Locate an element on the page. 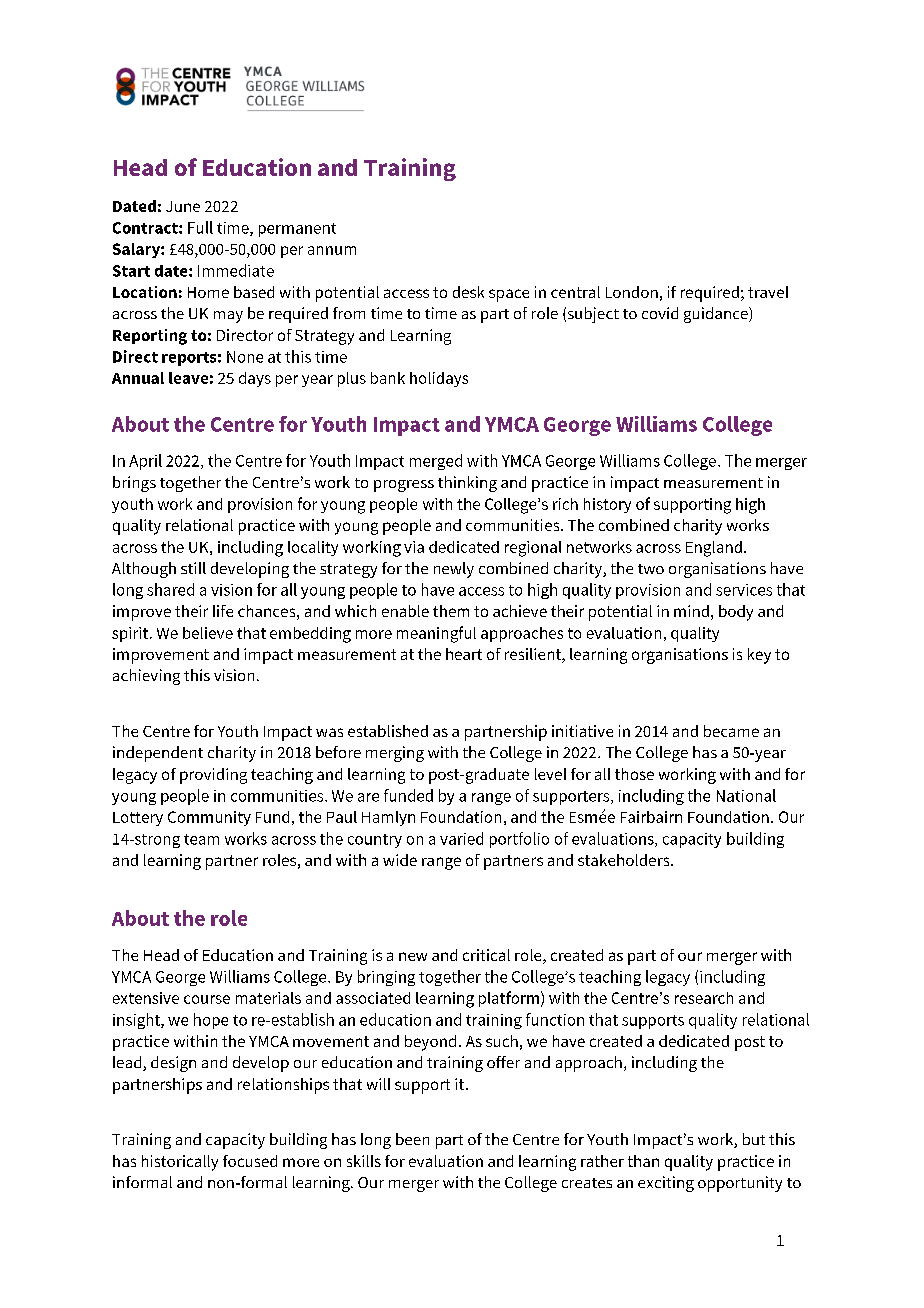 Image resolution: width=924 pixels, height=1308 pixels. Full is located at coordinates (200, 227).
